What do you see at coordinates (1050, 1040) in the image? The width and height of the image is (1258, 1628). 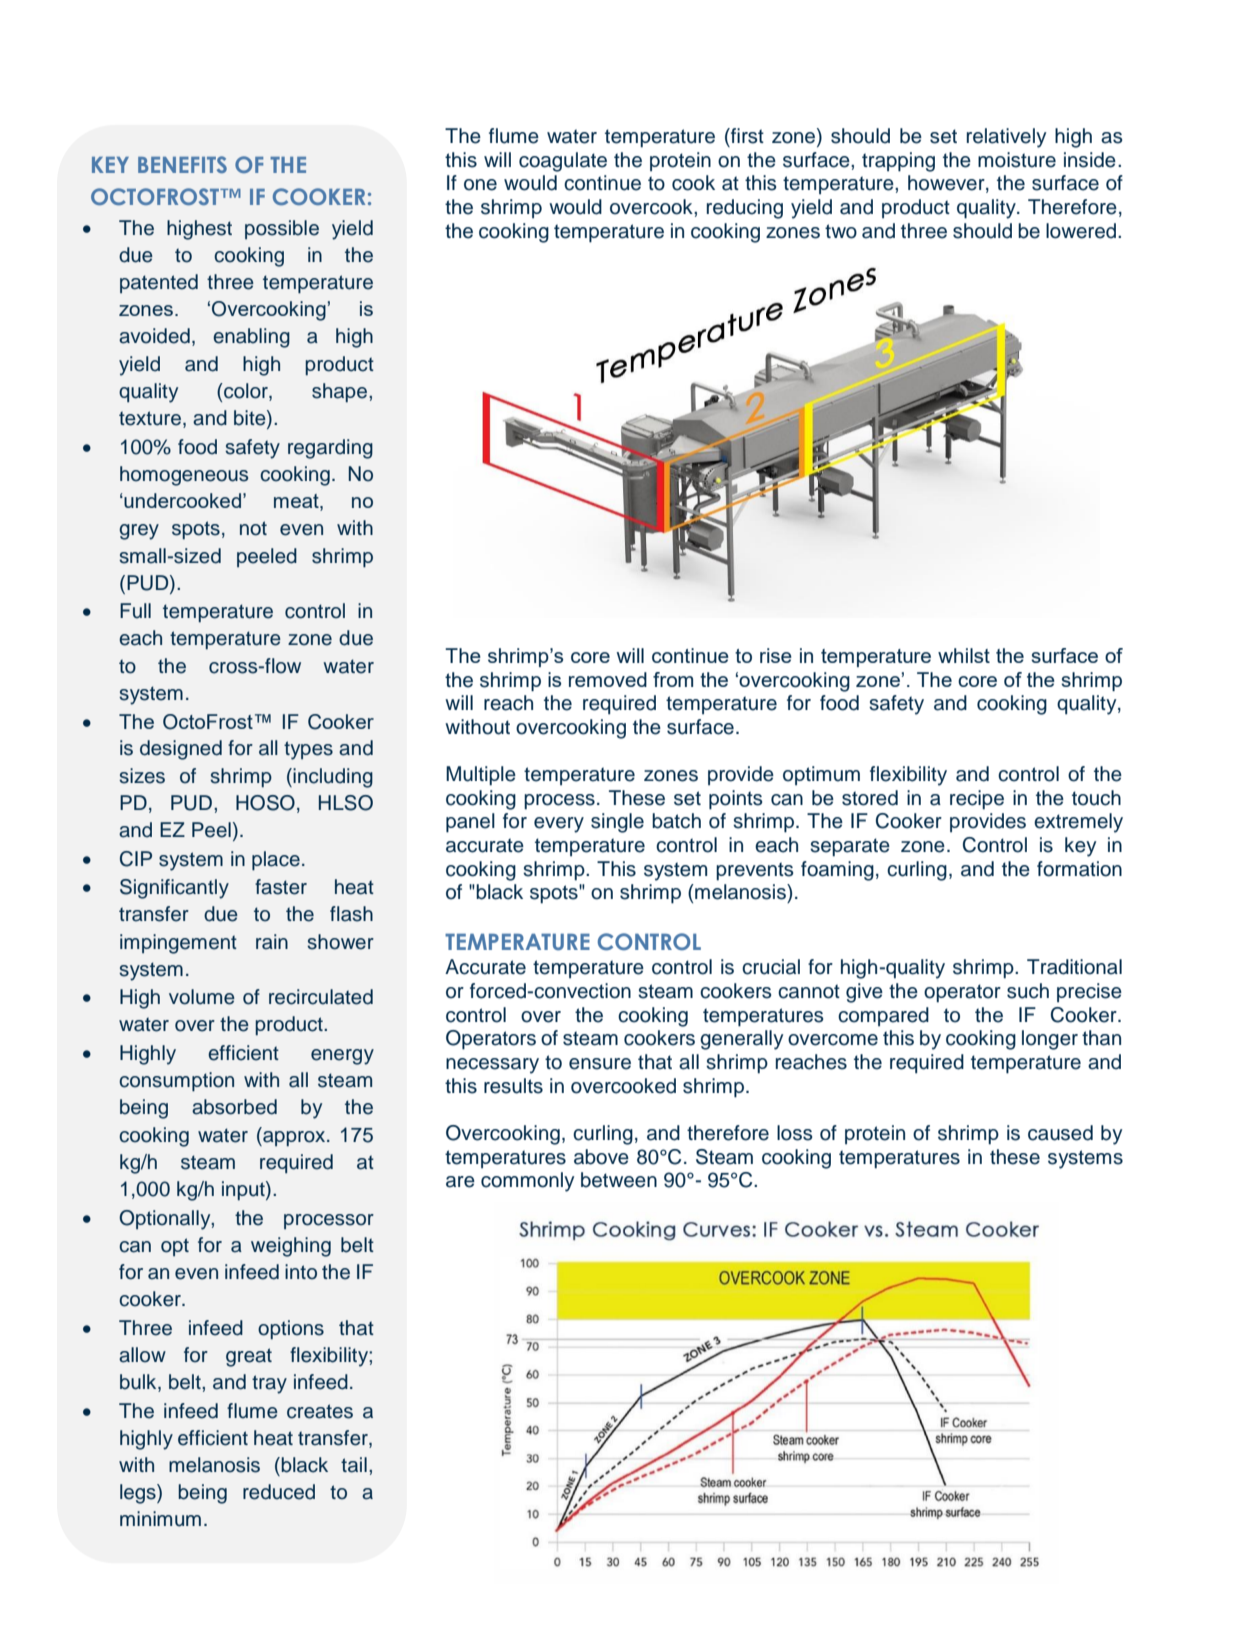 I see `longer` at bounding box center [1050, 1040].
